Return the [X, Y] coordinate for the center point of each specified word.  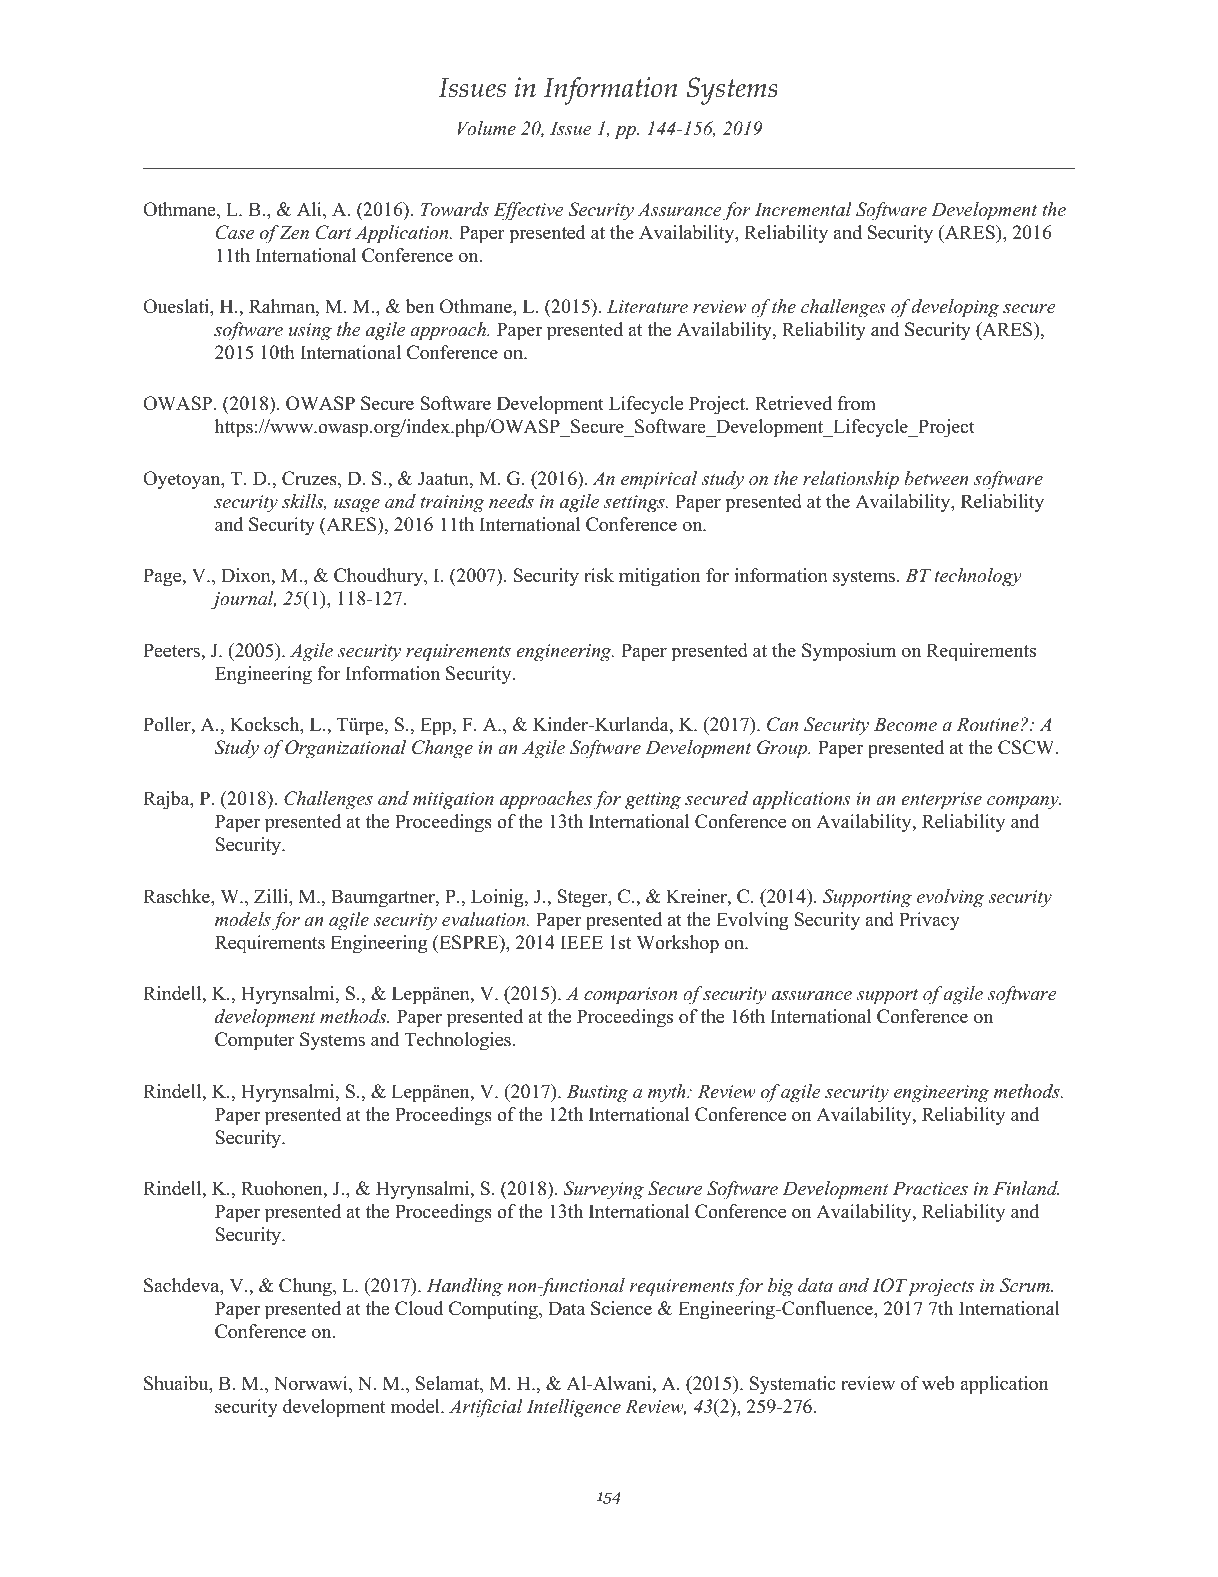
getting [653, 801]
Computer [254, 1041]
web [938, 1383]
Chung [306, 1287]
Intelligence [573, 1408]
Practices [930, 1188]
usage [357, 506]
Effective [529, 211]
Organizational [345, 749]
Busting [597, 1093]
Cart [334, 232]
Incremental [803, 209]
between [936, 478]
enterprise [941, 801]
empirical [659, 480]
